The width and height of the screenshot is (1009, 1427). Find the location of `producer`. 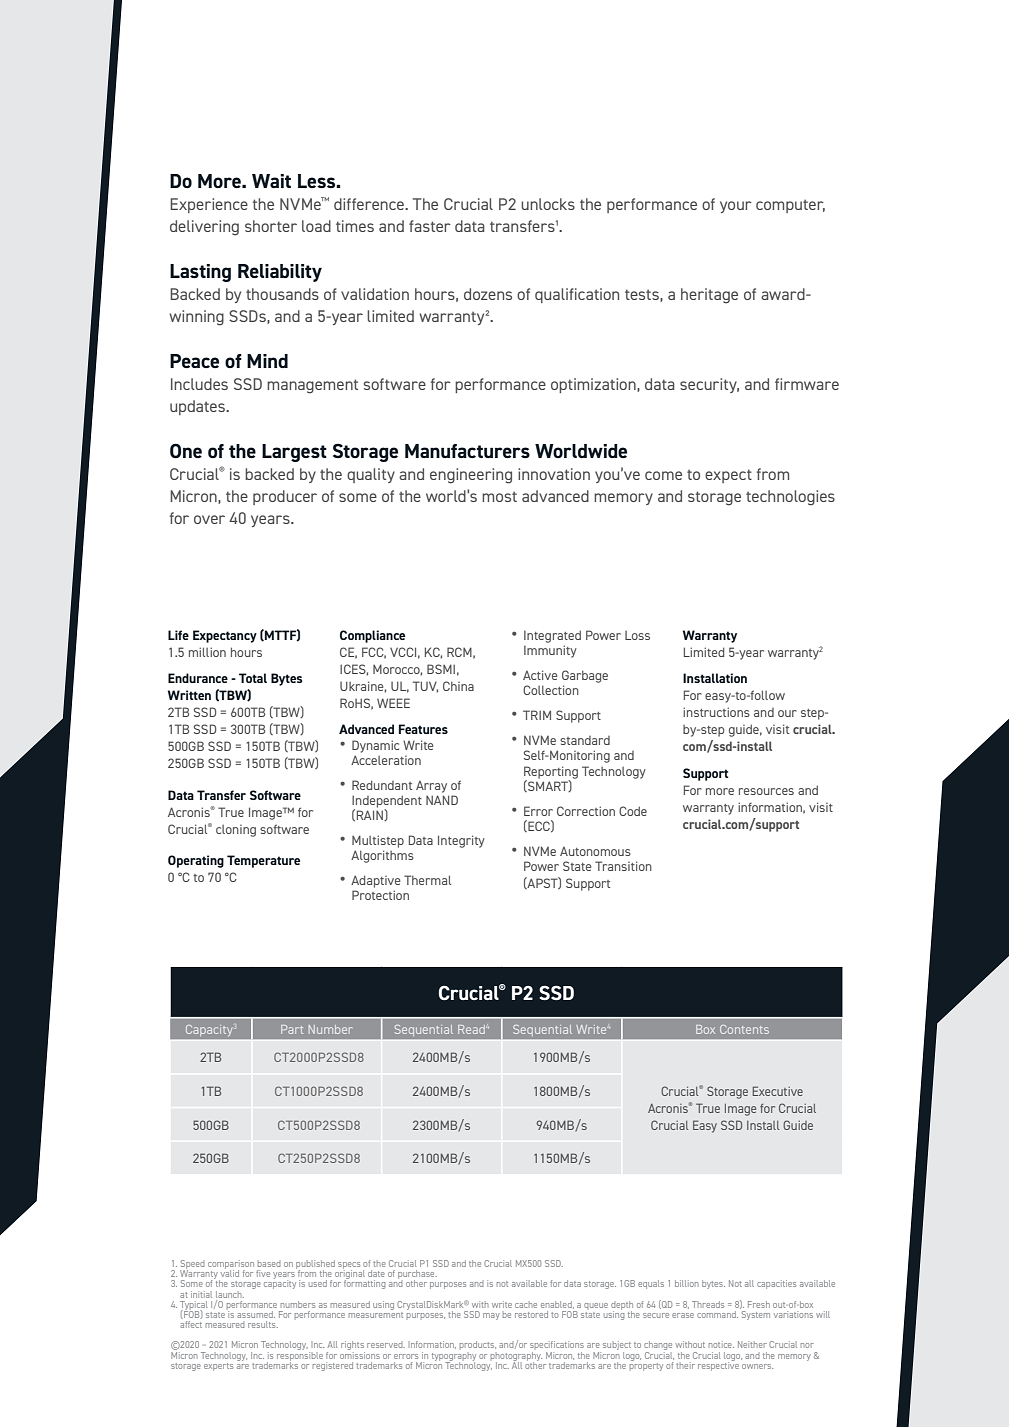

producer is located at coordinates (285, 497).
